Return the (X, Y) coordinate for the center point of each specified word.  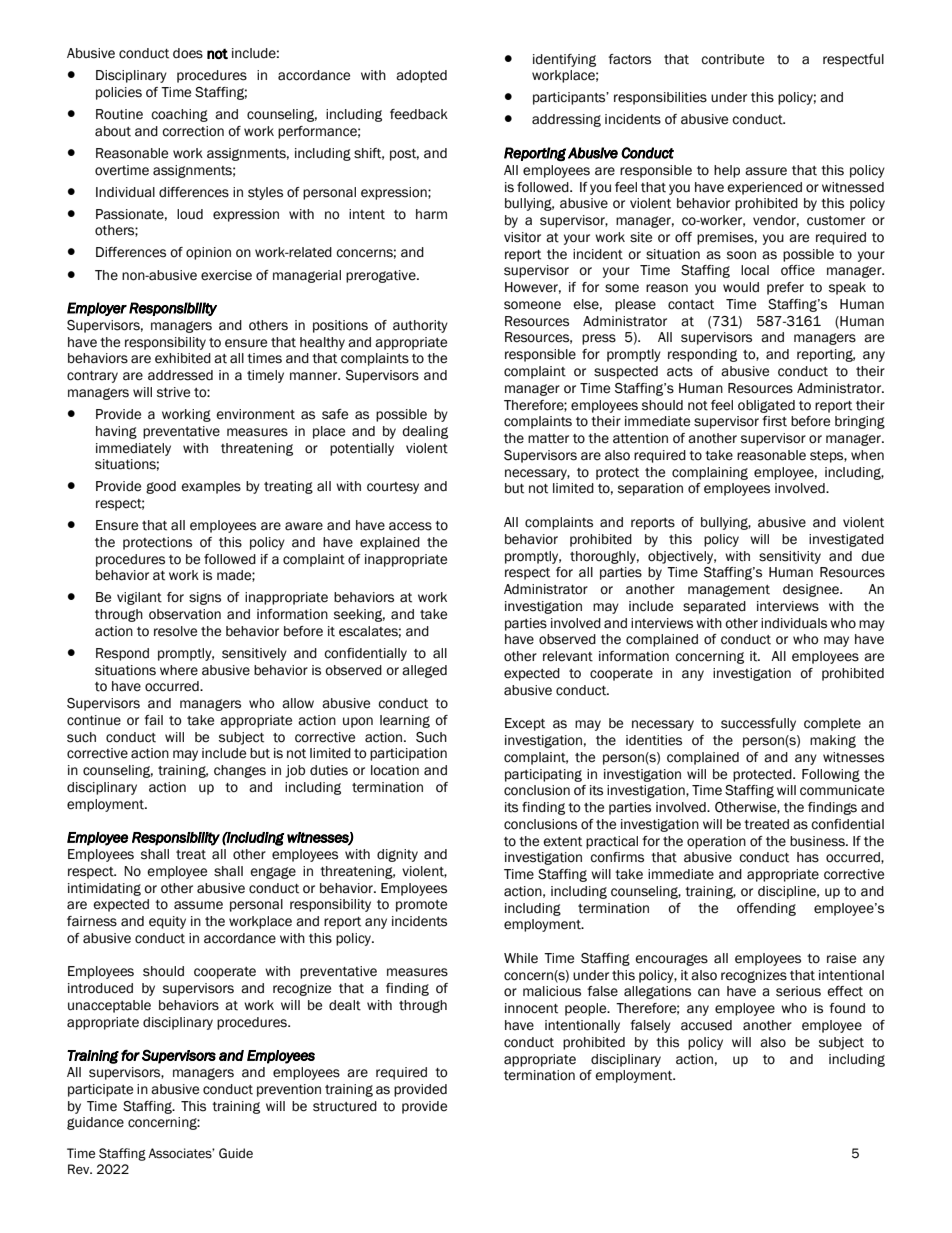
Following (831, 775)
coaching (179, 115)
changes (240, 771)
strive (173, 392)
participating (543, 775)
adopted (421, 76)
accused (706, 1025)
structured (345, 1106)
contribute (732, 59)
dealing (425, 432)
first (774, 421)
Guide (236, 1153)
